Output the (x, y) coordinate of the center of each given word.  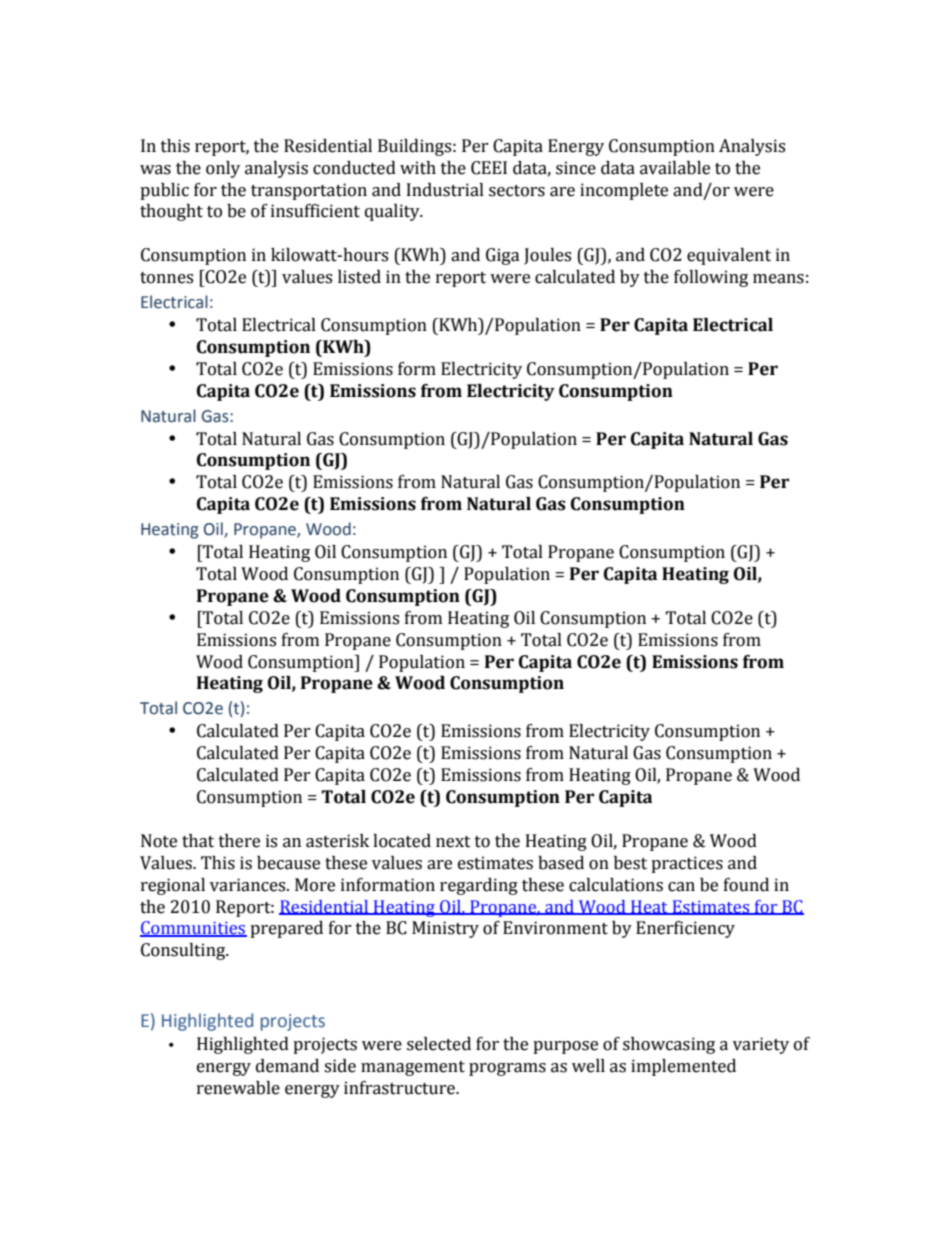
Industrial (445, 190)
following (711, 278)
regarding (479, 886)
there (239, 841)
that (198, 841)
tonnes (166, 278)
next (453, 842)
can (681, 887)
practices (687, 864)
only (223, 169)
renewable (238, 1088)
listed (359, 277)
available (675, 168)
